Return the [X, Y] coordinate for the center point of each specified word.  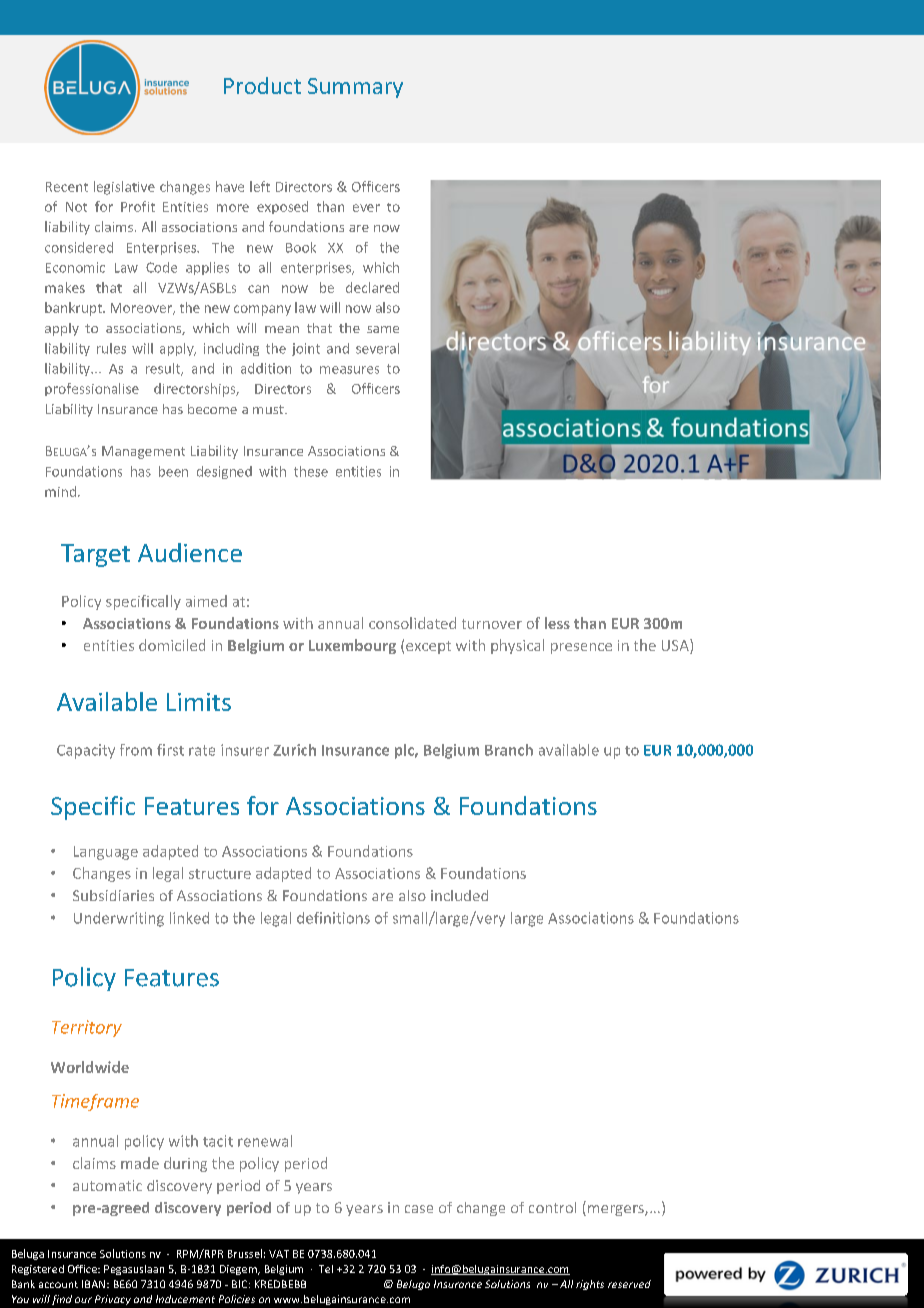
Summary [355, 88]
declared [372, 287]
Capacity [86, 751]
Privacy [113, 1300]
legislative [124, 188]
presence [581, 648]
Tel [326, 1269]
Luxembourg [352, 646]
